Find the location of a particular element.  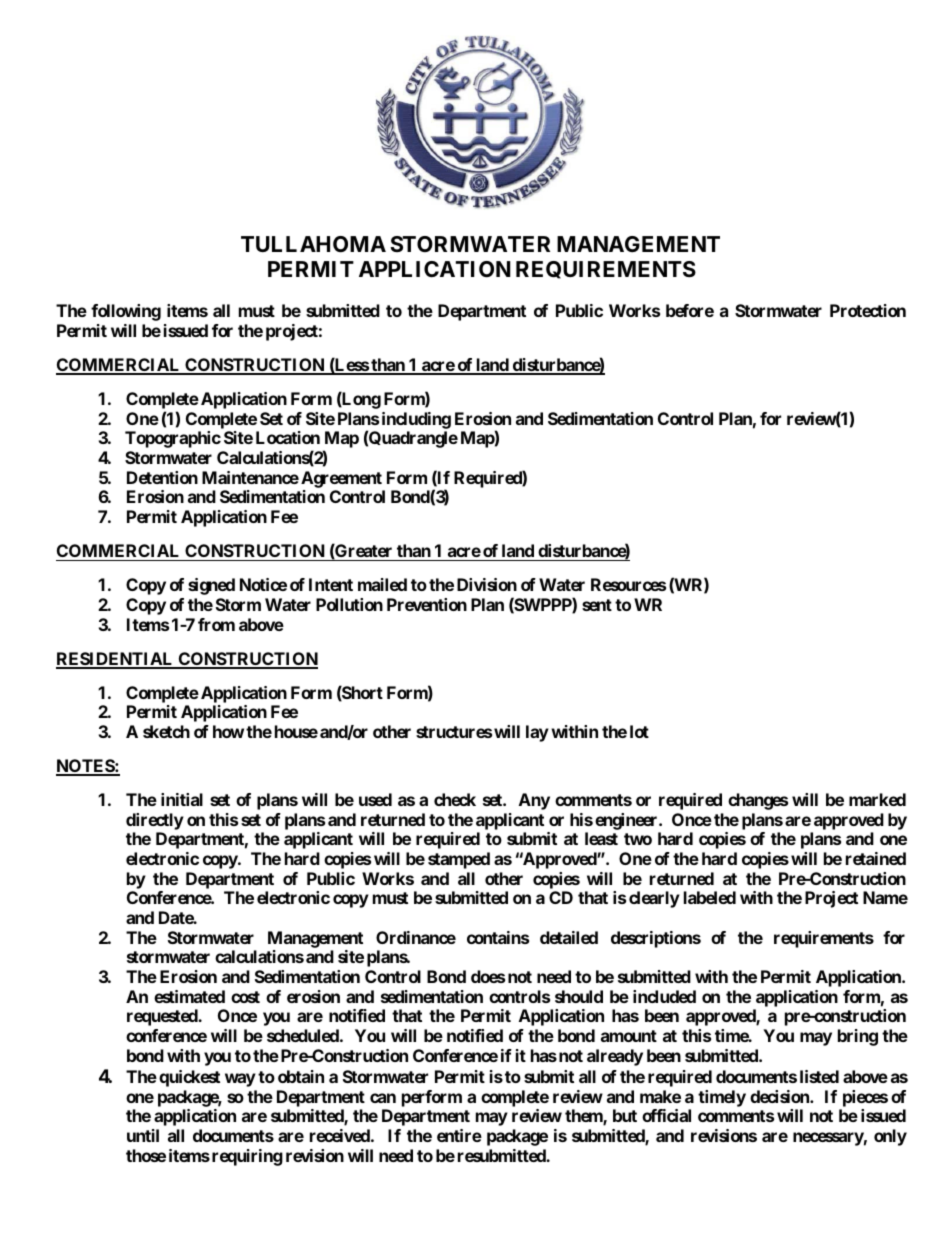

following is located at coordinates (126, 312).
